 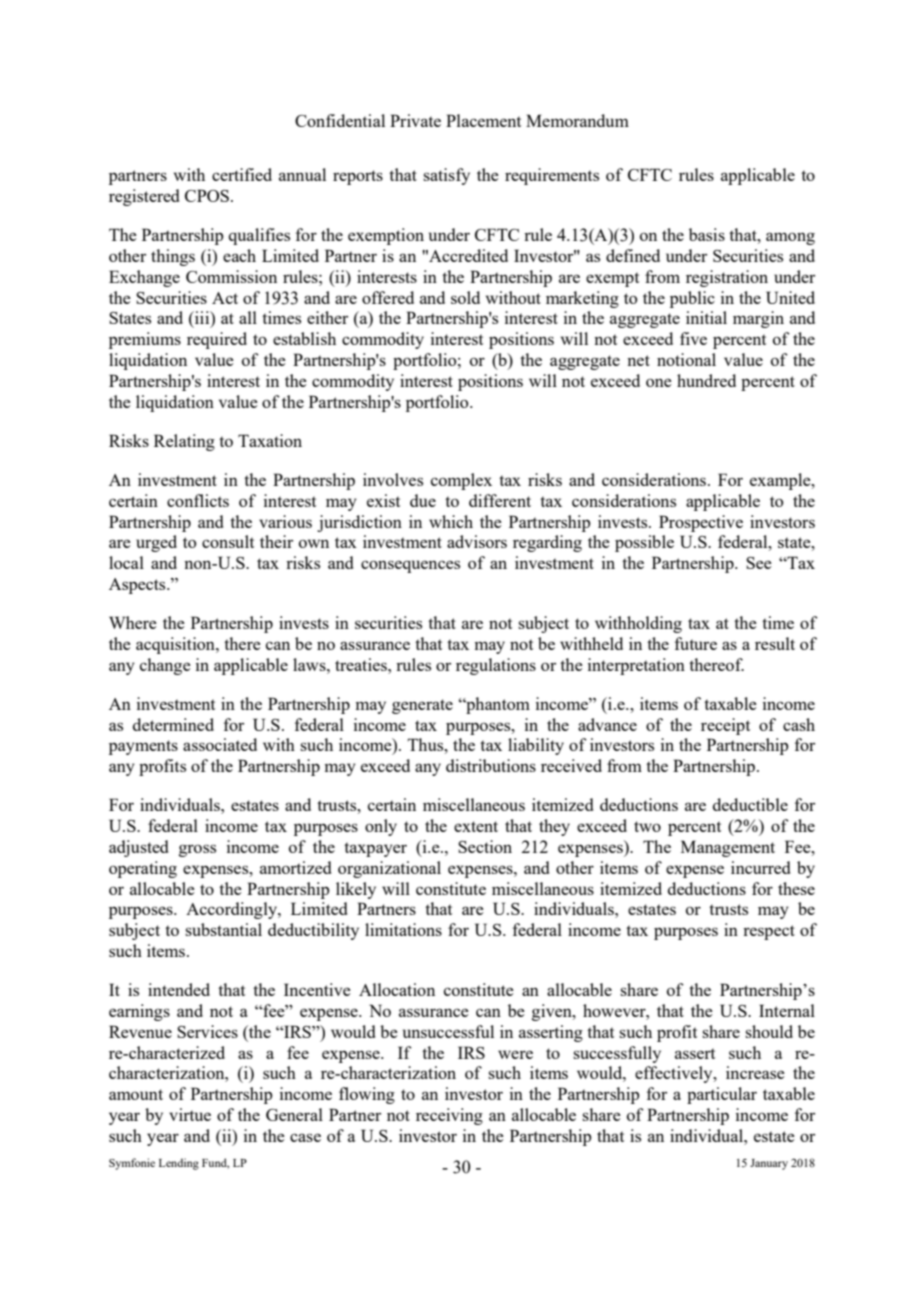 I want to click on complex, so click(x=461, y=481).
